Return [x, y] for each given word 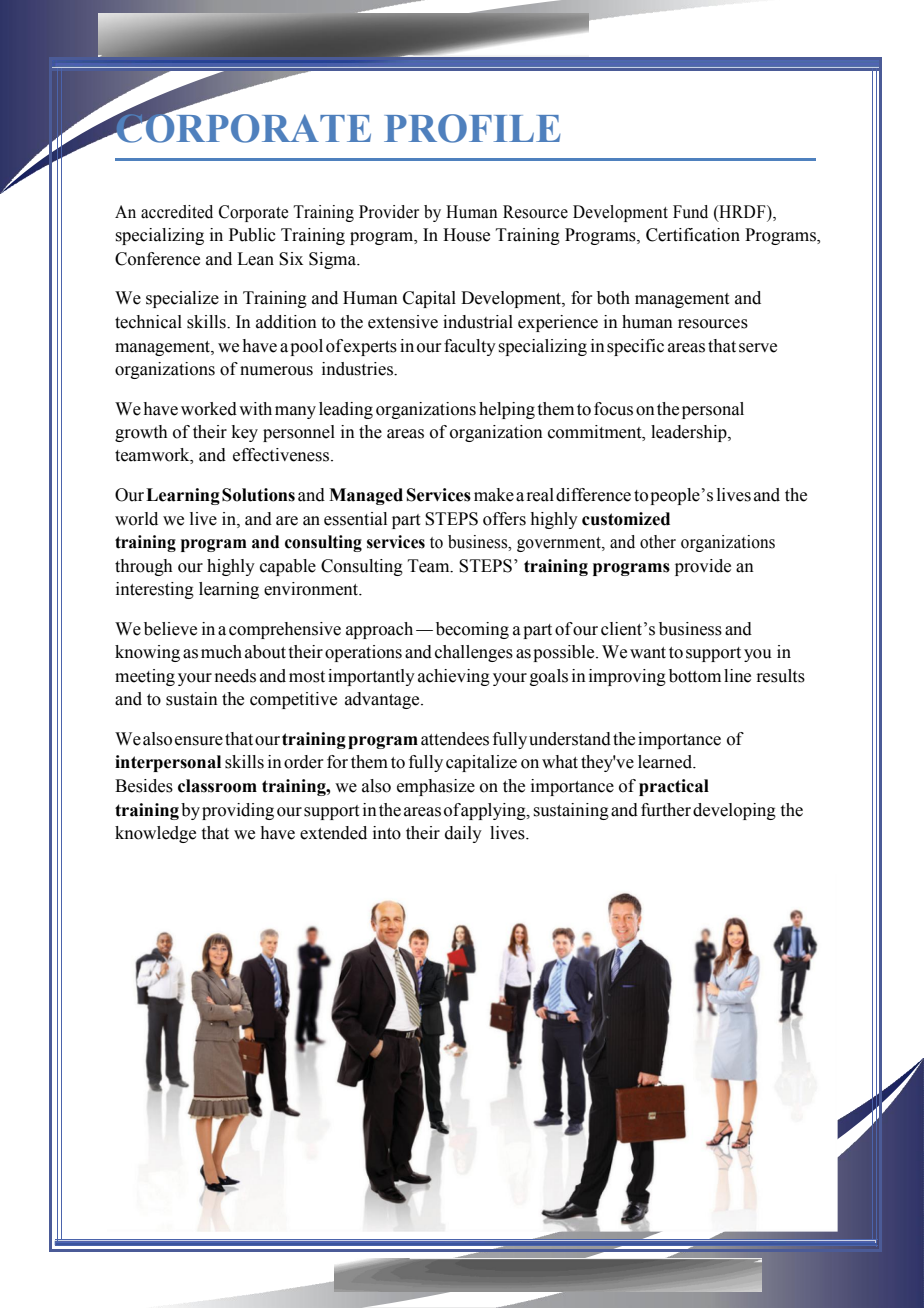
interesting [155, 590]
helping [507, 410]
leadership [690, 433]
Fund [690, 212]
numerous [276, 371]
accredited [177, 212]
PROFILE [472, 128]
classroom [217, 786]
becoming [472, 630]
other [658, 542]
